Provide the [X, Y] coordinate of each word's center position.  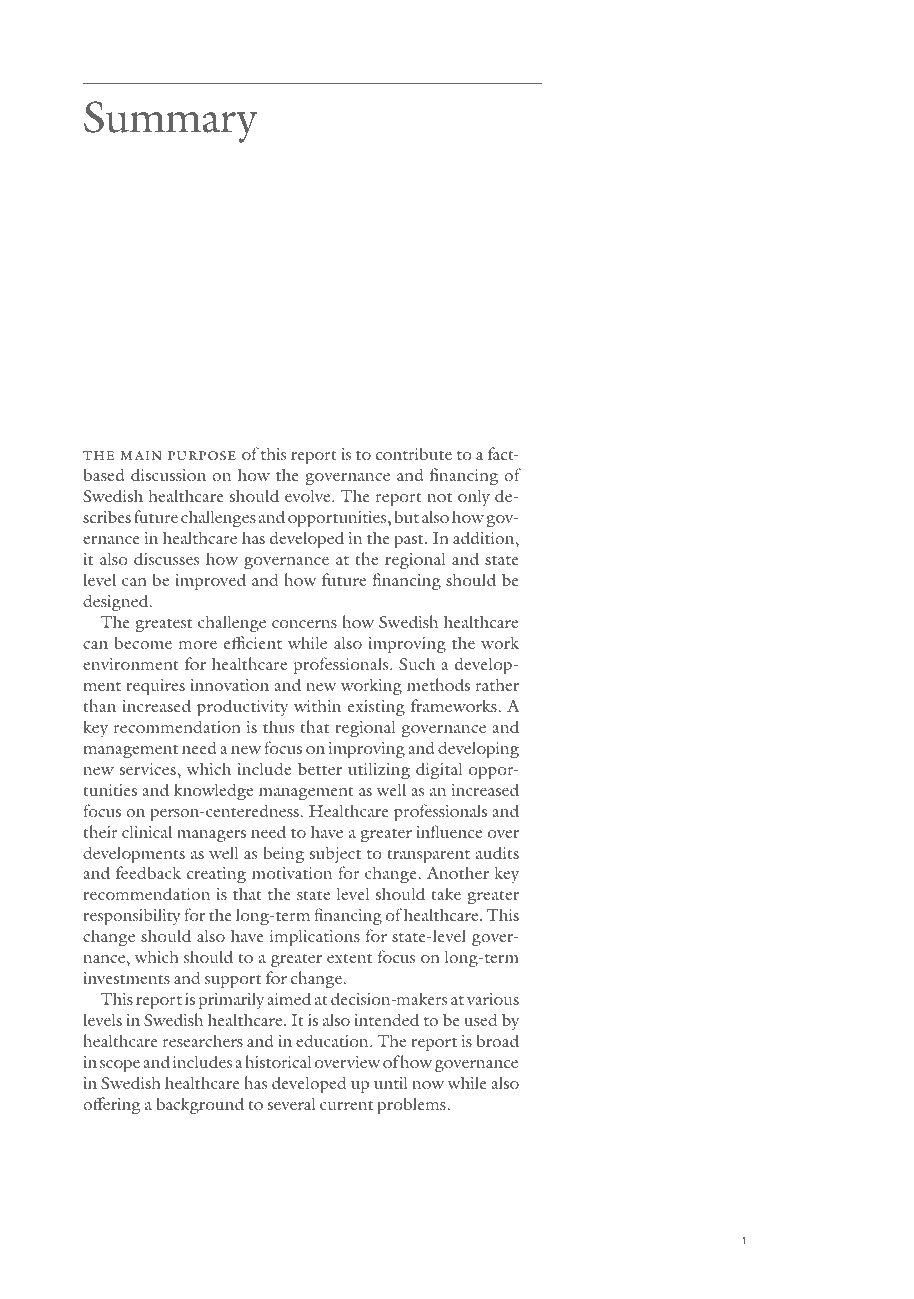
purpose [202, 455]
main [141, 455]
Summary [171, 122]
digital [439, 770]
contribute [414, 453]
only [474, 497]
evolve [309, 495]
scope [120, 1066]
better [320, 768]
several [292, 1103]
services [149, 769]
